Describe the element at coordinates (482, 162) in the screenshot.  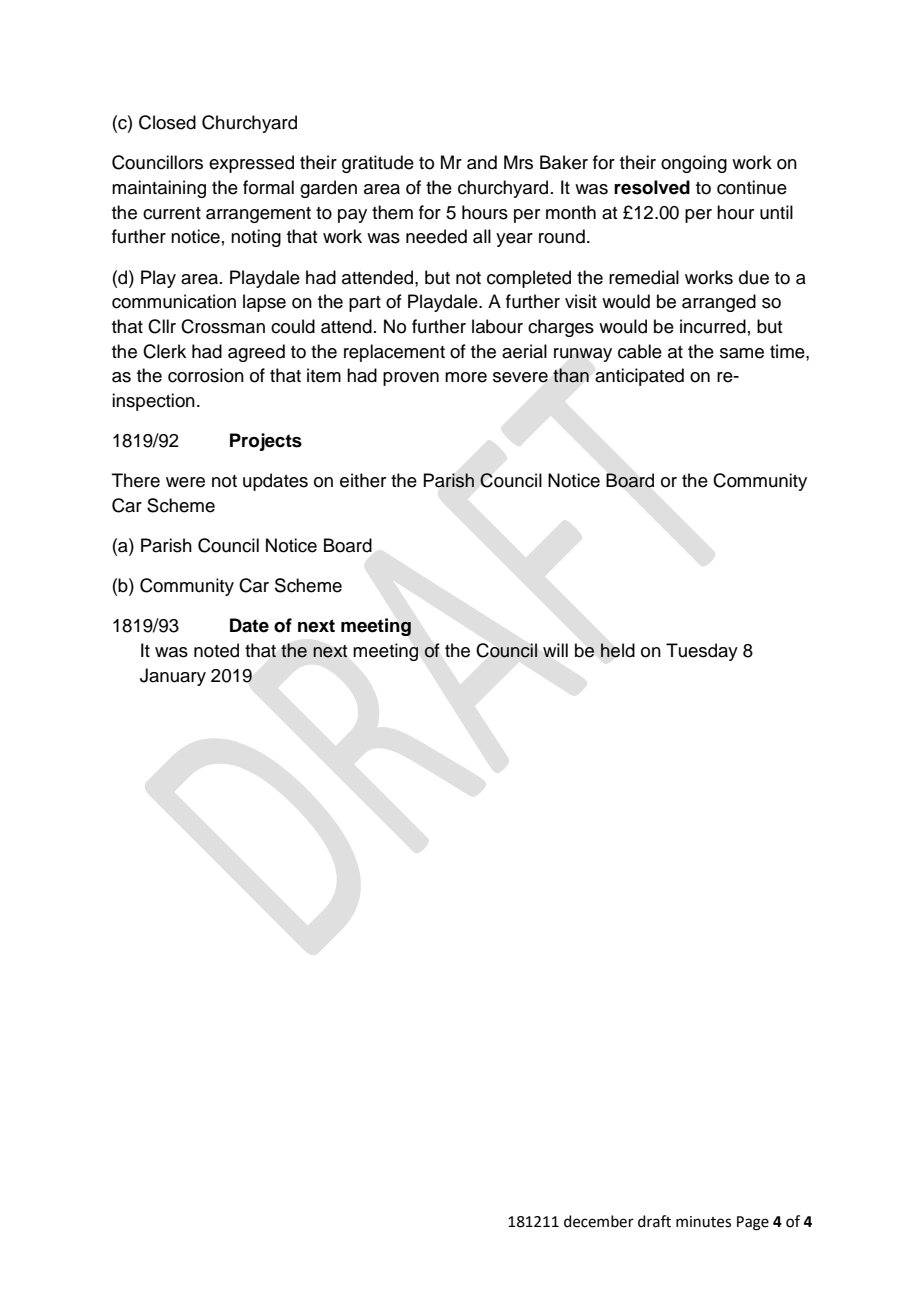
I see `and` at that location.
